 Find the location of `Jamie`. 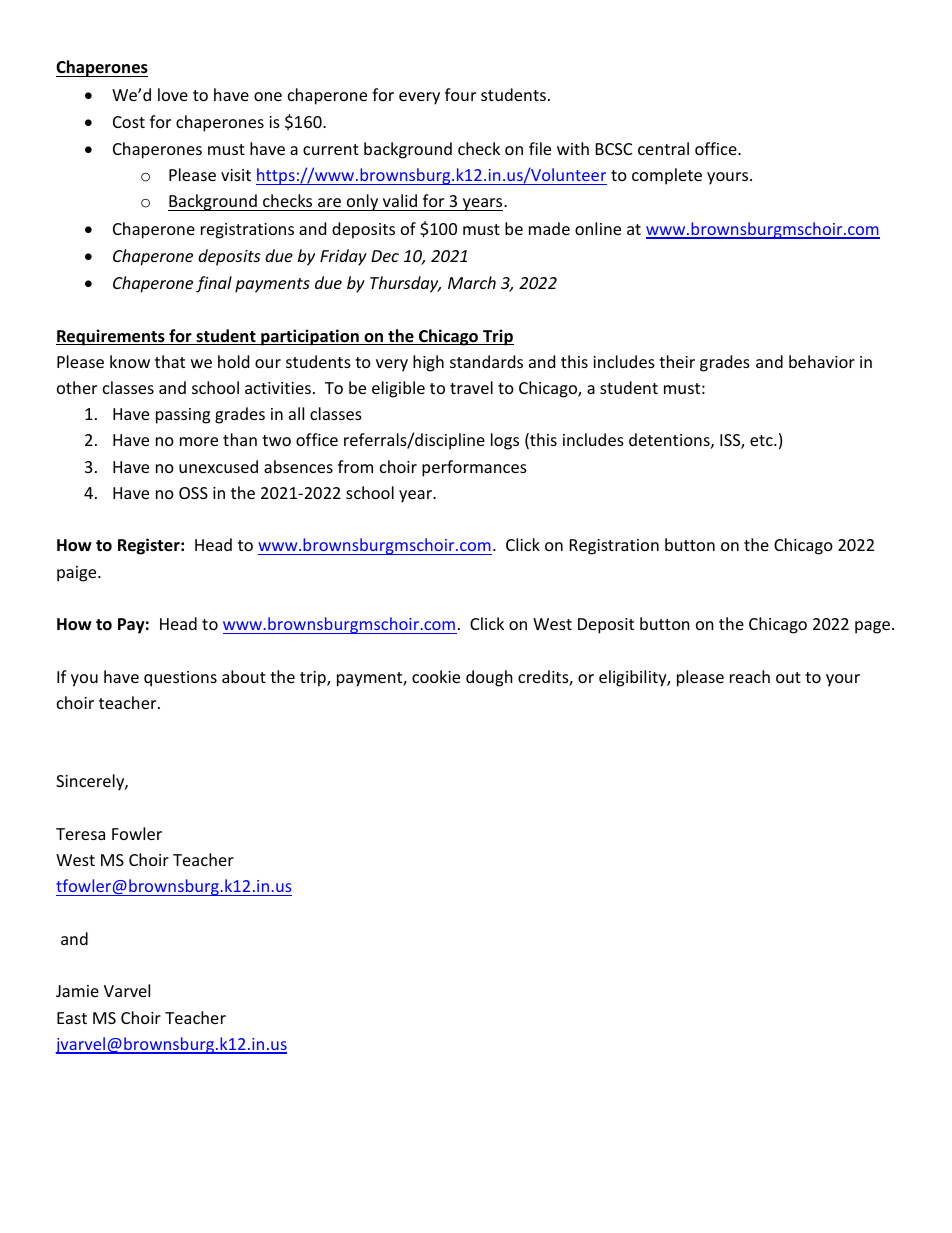

Jamie is located at coordinates (77, 991).
